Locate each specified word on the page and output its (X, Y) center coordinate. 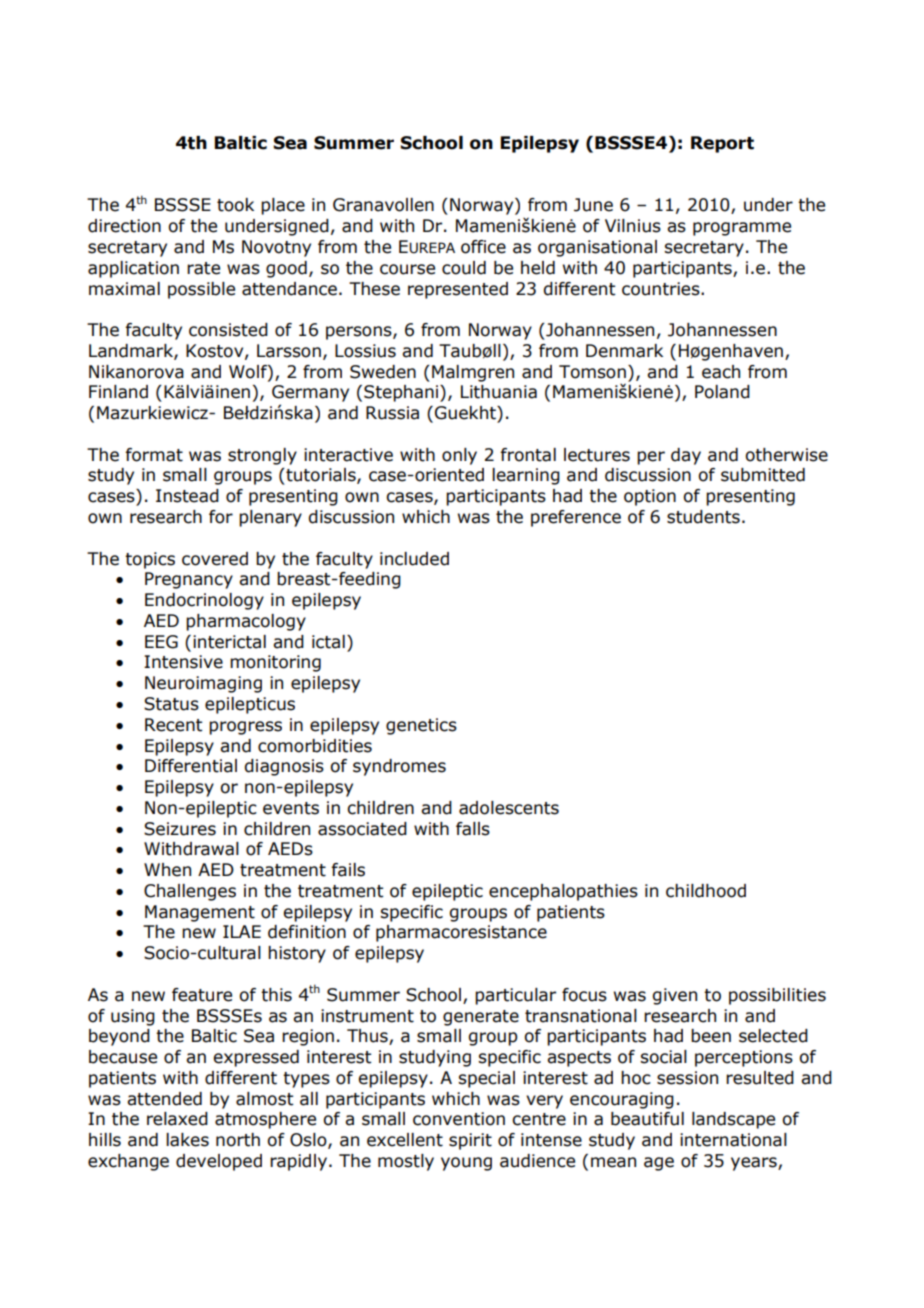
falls (473, 829)
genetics (421, 726)
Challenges (190, 892)
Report (722, 144)
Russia (392, 413)
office (483, 247)
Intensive (183, 662)
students (703, 517)
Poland (722, 392)
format (154, 455)
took (235, 205)
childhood (706, 891)
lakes (187, 1140)
